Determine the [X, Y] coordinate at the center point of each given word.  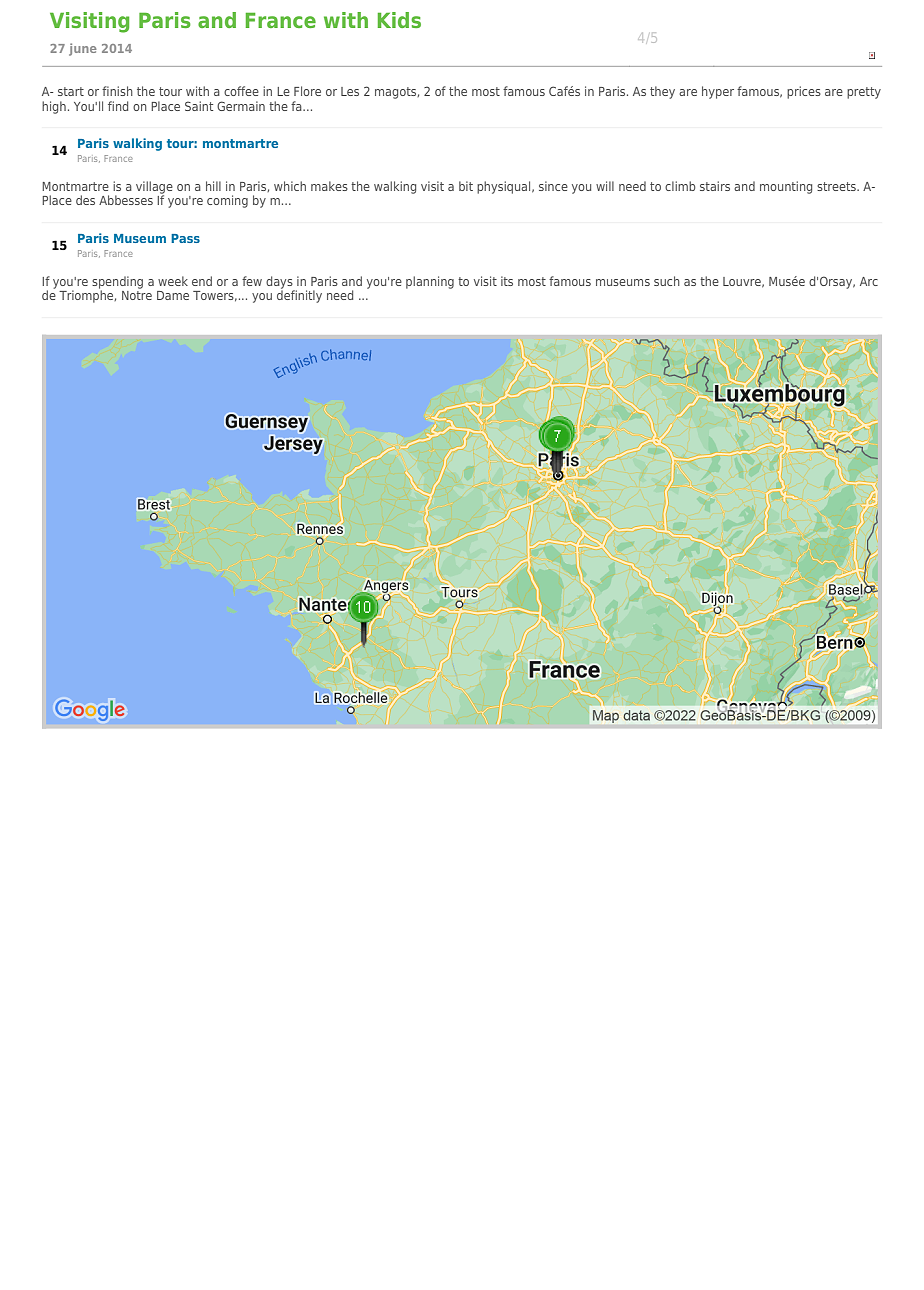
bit [466, 186]
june [83, 49]
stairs [715, 186]
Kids [399, 20]
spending [117, 283]
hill [213, 186]
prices [804, 92]
